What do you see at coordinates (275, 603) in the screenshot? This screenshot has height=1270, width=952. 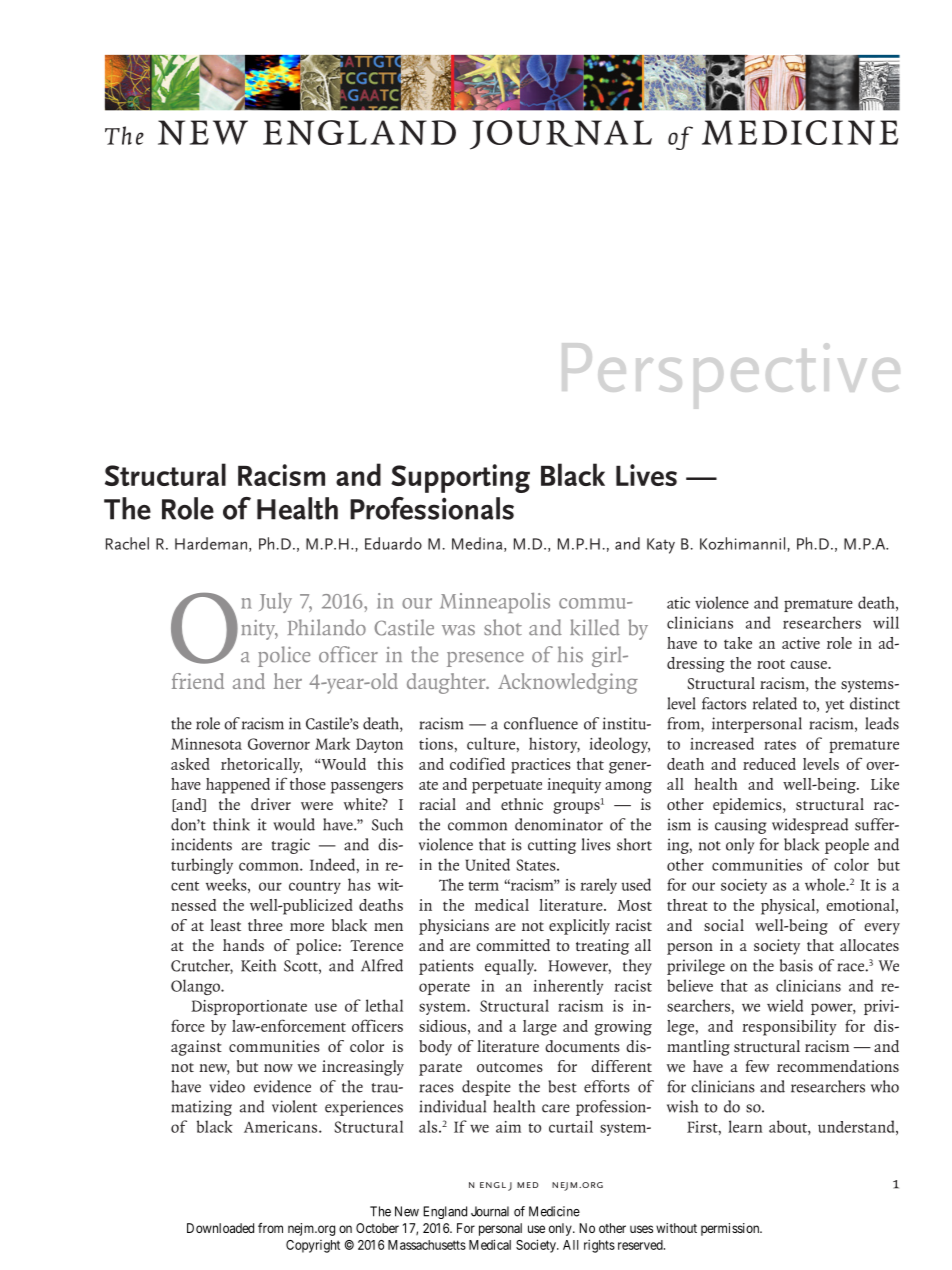 I see `July` at bounding box center [275, 603].
